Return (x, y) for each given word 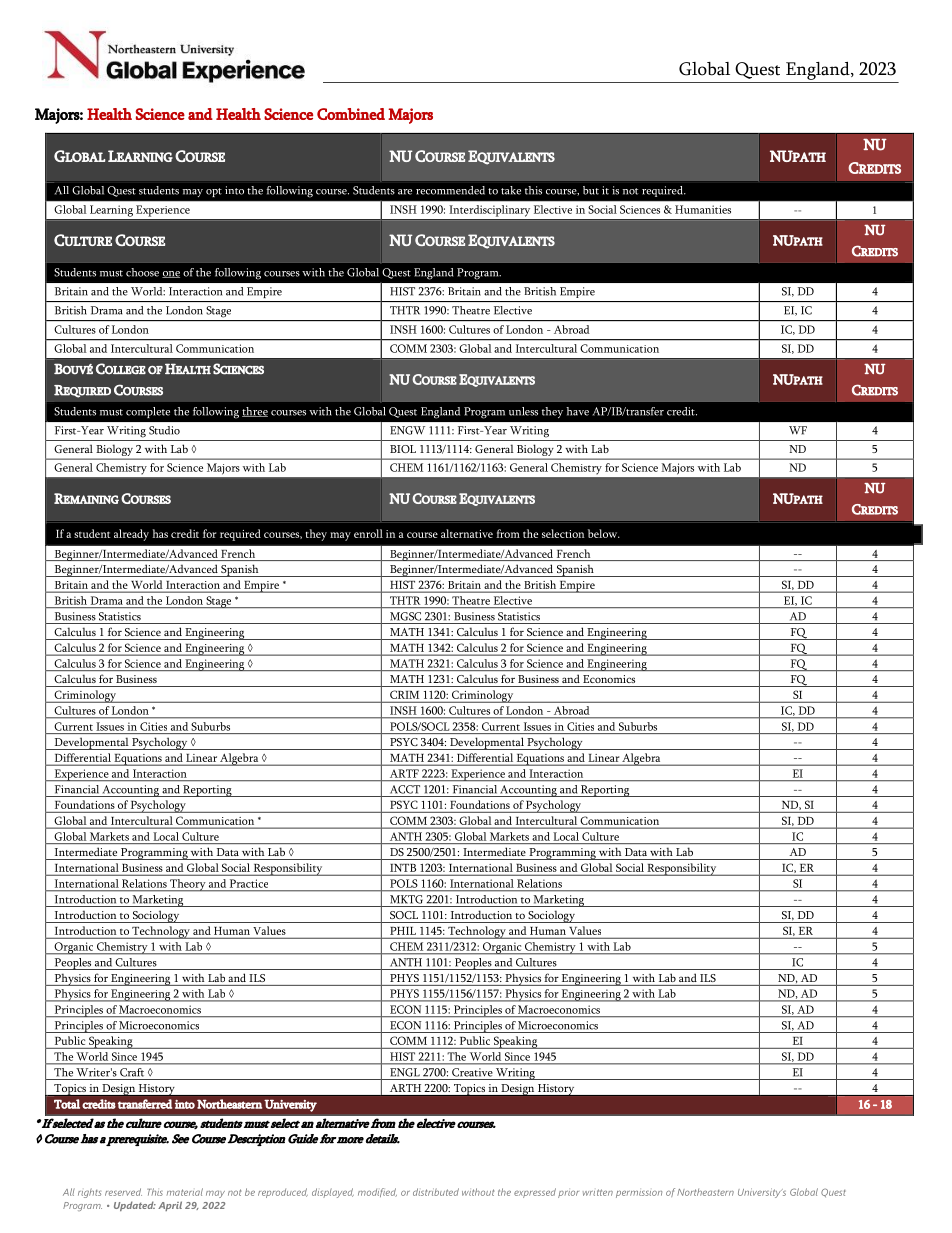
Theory (188, 885)
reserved (123, 1192)
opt (214, 192)
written (598, 1192)
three (255, 412)
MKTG (406, 899)
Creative (472, 1072)
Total (67, 1104)
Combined (351, 114)
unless (523, 411)
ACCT (405, 789)
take (511, 190)
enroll (368, 533)
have (577, 411)
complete (148, 412)
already (131, 535)
